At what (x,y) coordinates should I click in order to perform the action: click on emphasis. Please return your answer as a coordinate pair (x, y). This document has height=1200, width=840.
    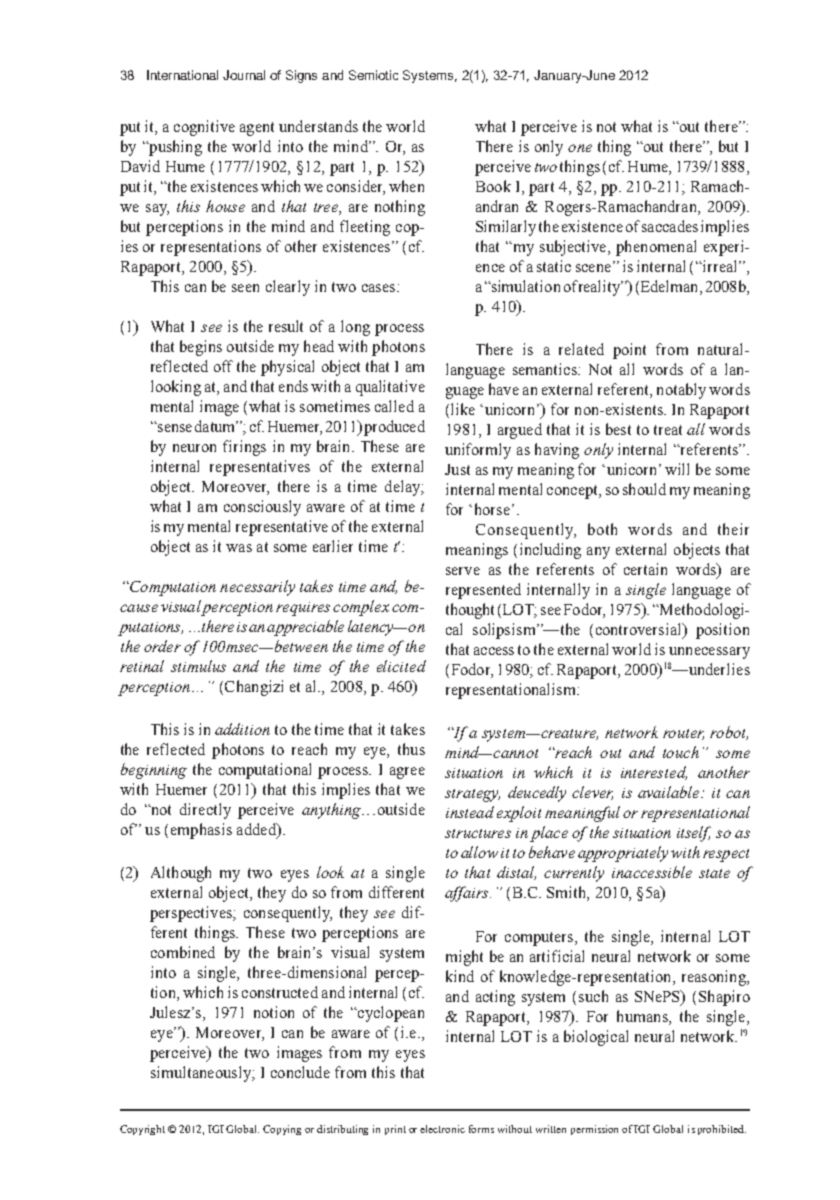
    Looking at the image, I should click on (201, 831).
